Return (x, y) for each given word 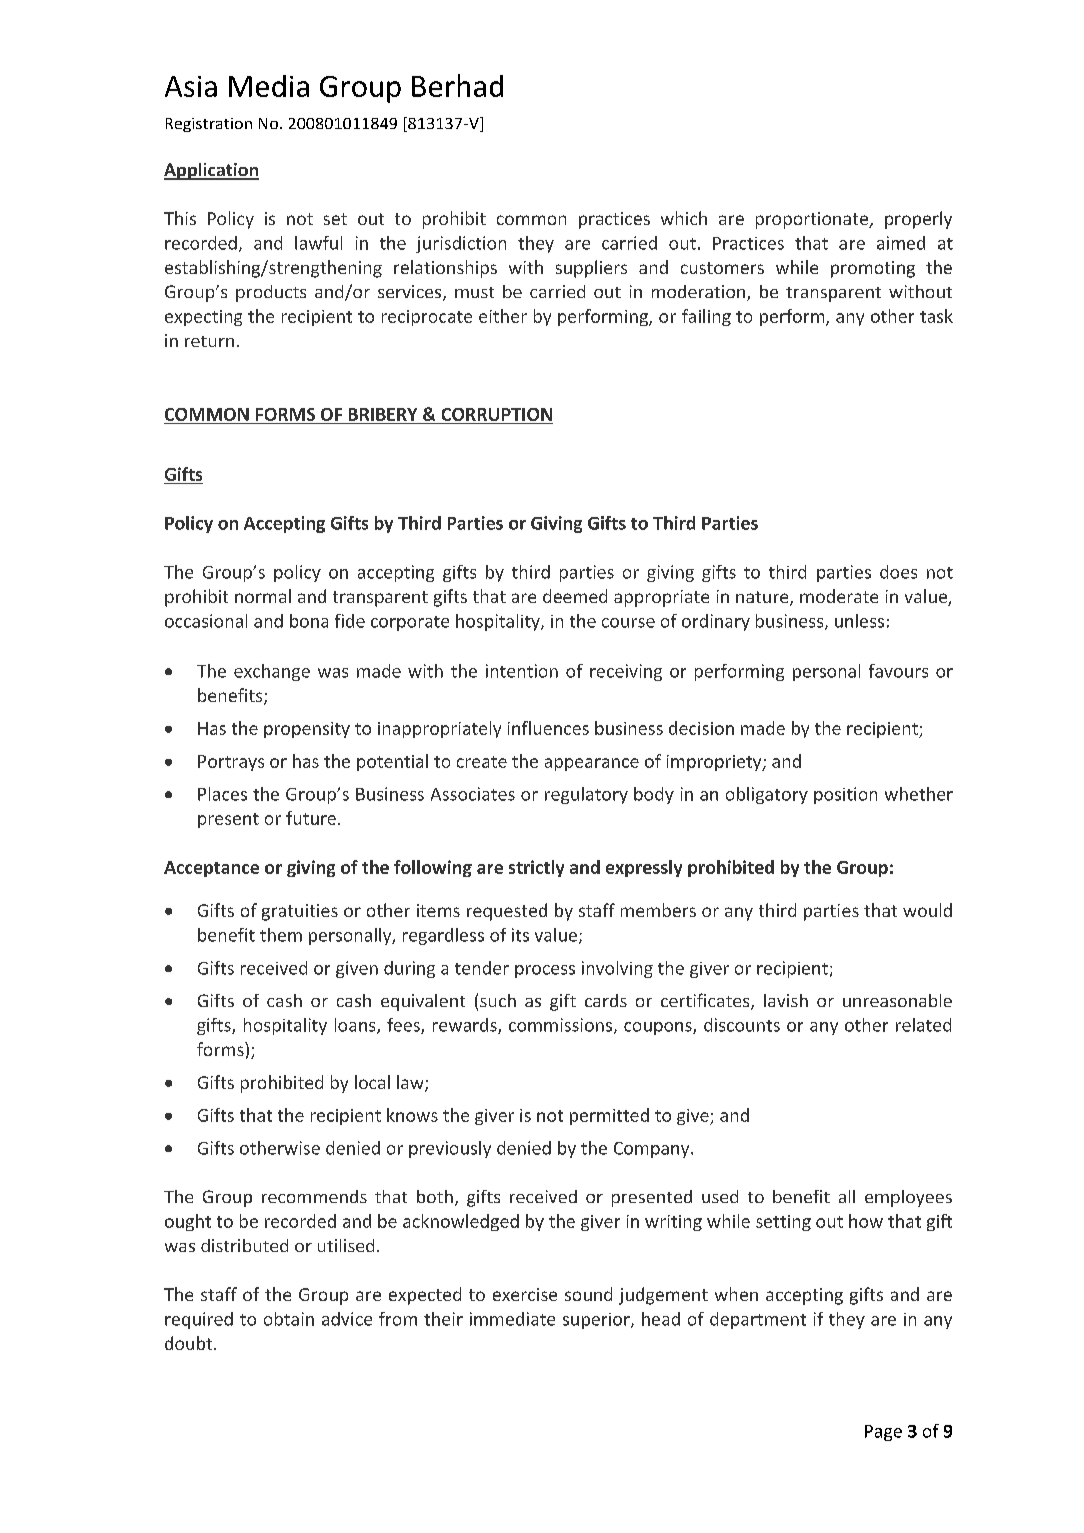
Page (883, 1433)
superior (597, 1321)
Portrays (231, 763)
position (845, 795)
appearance (592, 764)
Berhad (457, 85)
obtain (289, 1319)
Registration (209, 125)
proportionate (813, 220)
